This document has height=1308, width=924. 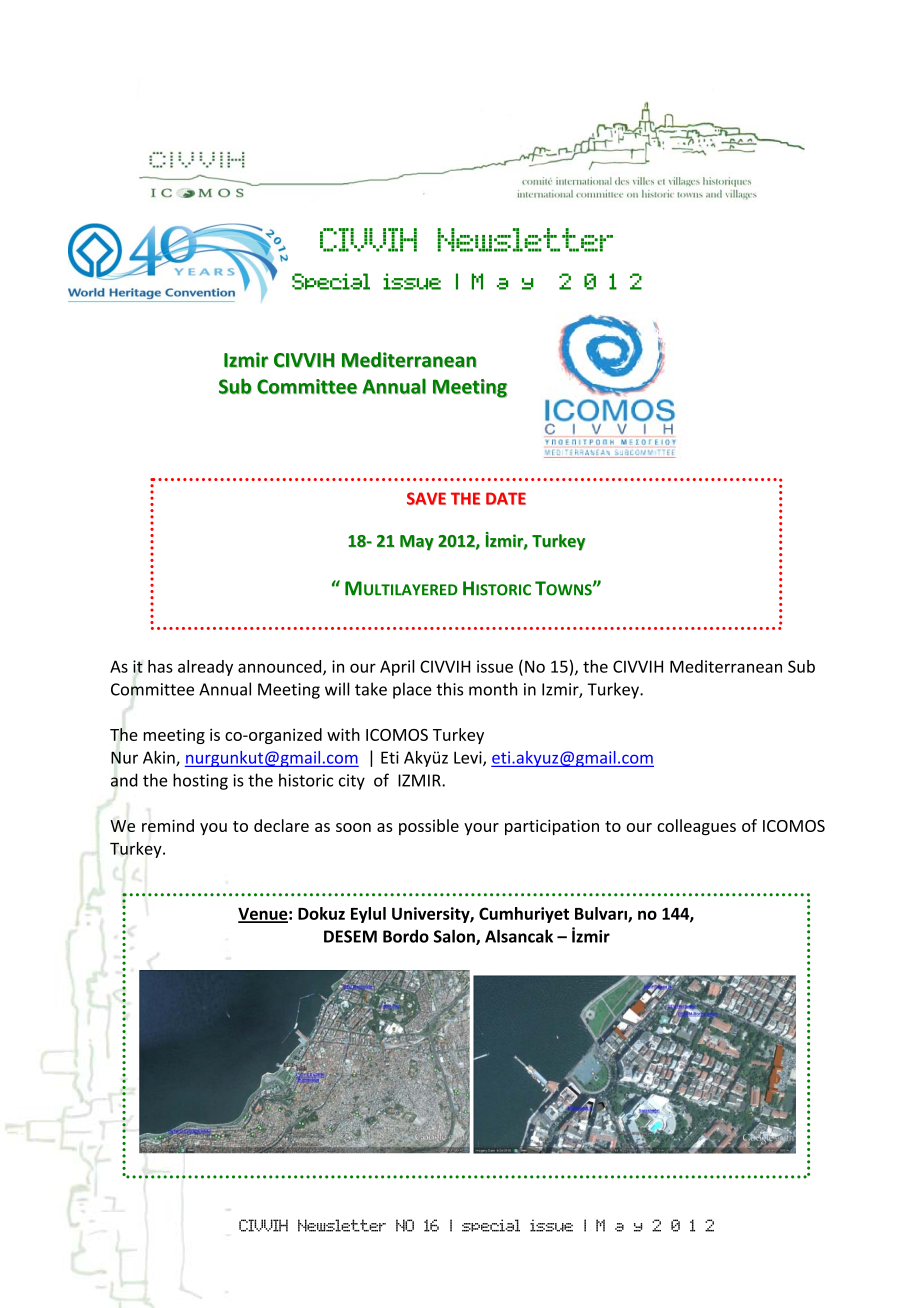 What do you see at coordinates (552, 827) in the document?
I see `participation` at bounding box center [552, 827].
